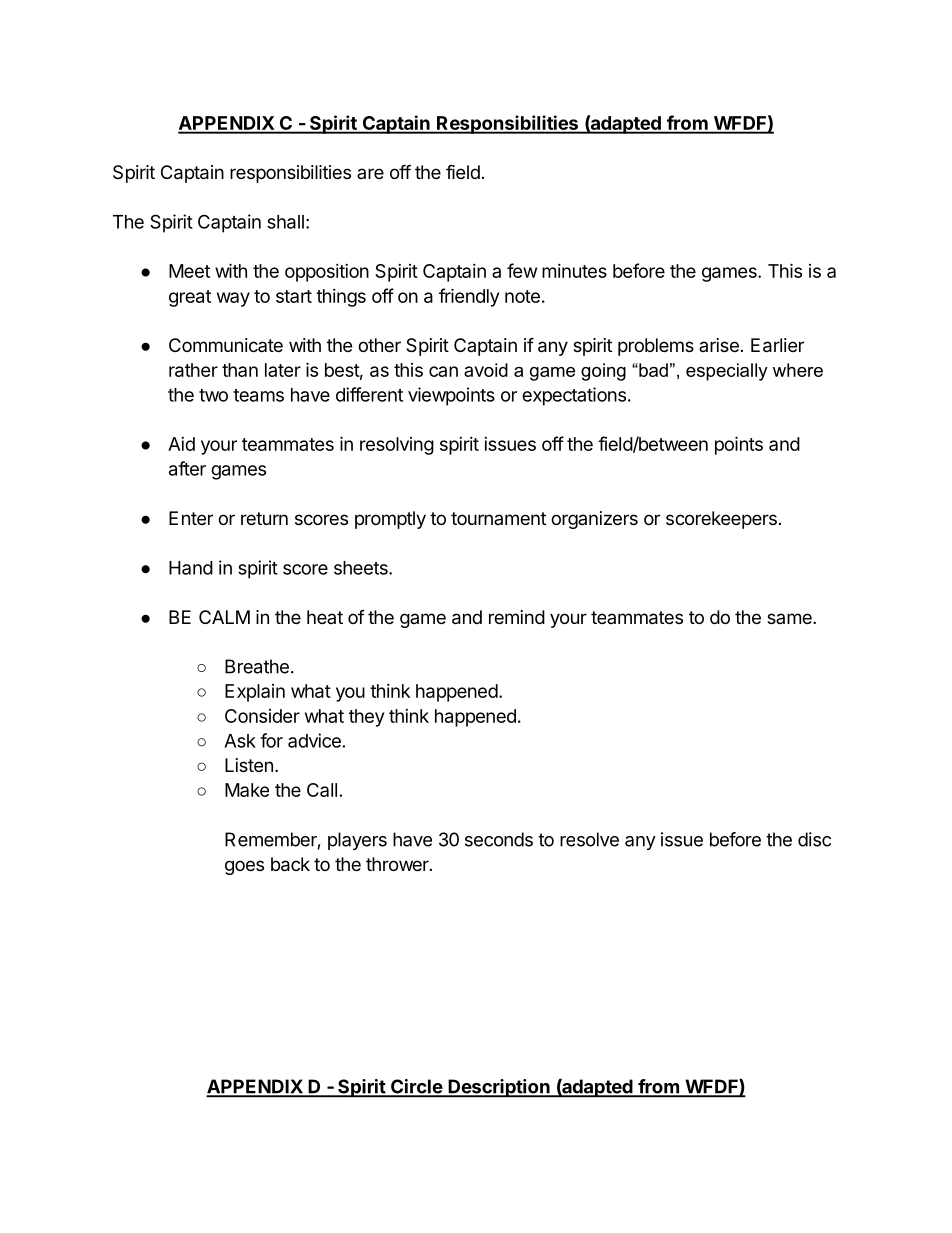 The width and height of the image is (952, 1233). I want to click on tournament, so click(498, 518).
